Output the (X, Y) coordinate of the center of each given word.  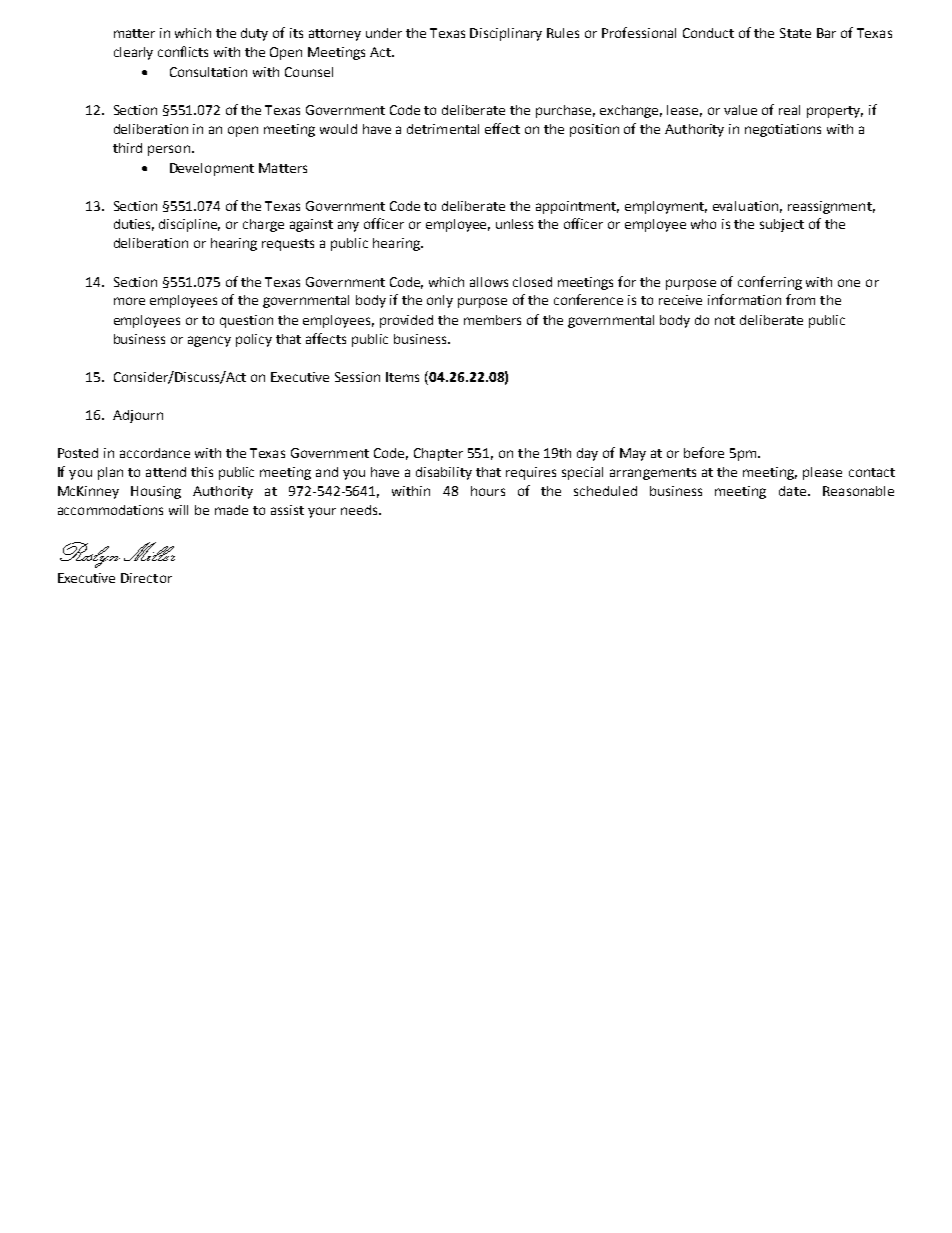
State (795, 33)
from (800, 299)
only (440, 301)
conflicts (183, 51)
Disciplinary (506, 34)
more (129, 301)
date (792, 491)
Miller (149, 551)
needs (360, 510)
